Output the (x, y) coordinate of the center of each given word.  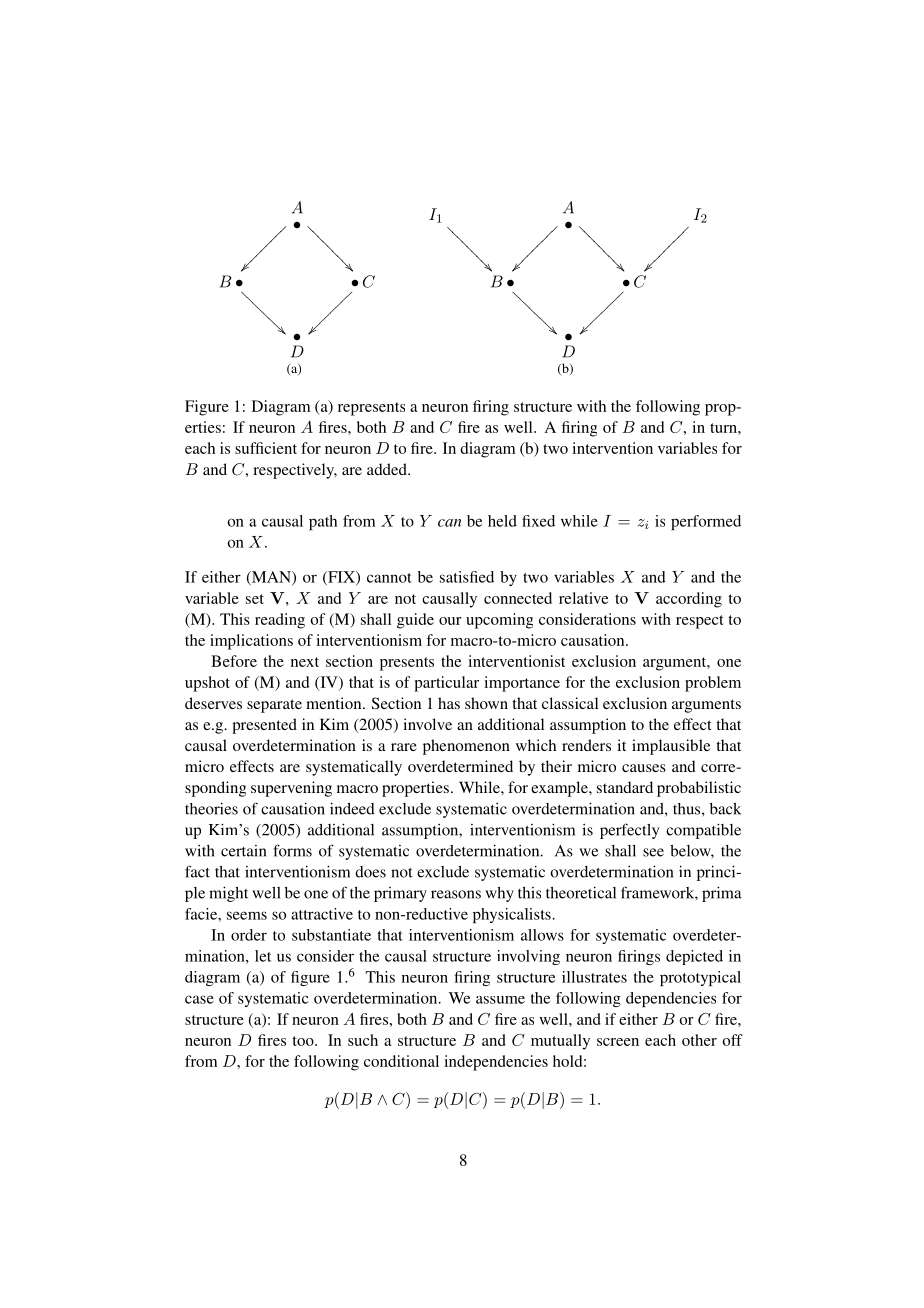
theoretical (581, 892)
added (388, 469)
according (689, 600)
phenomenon (466, 747)
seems (247, 915)
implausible (671, 747)
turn (724, 428)
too (304, 1041)
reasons (456, 894)
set (255, 599)
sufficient (266, 448)
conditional (401, 1061)
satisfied (467, 577)
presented (264, 726)
